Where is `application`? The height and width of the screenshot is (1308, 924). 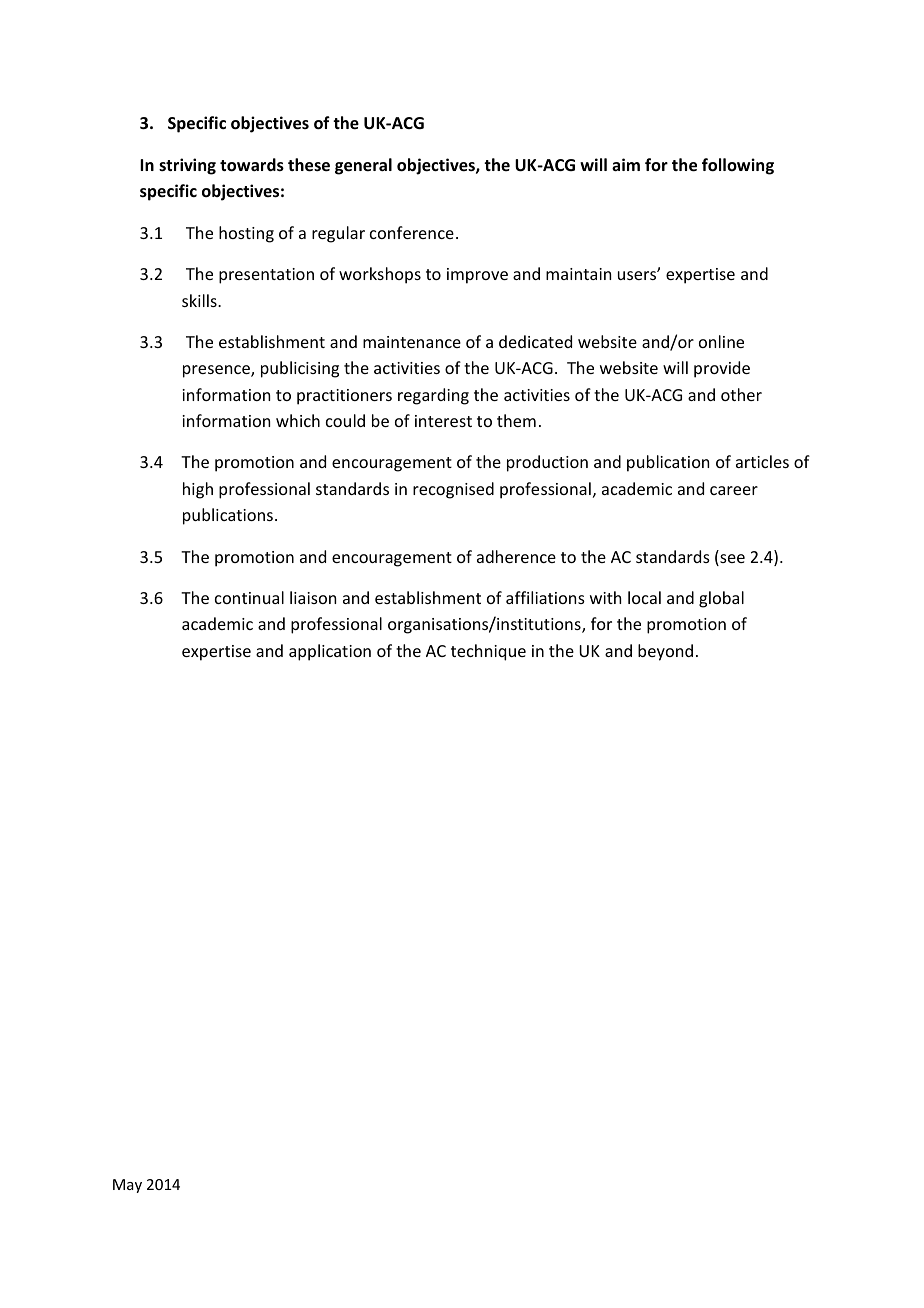 application is located at coordinates (330, 652).
